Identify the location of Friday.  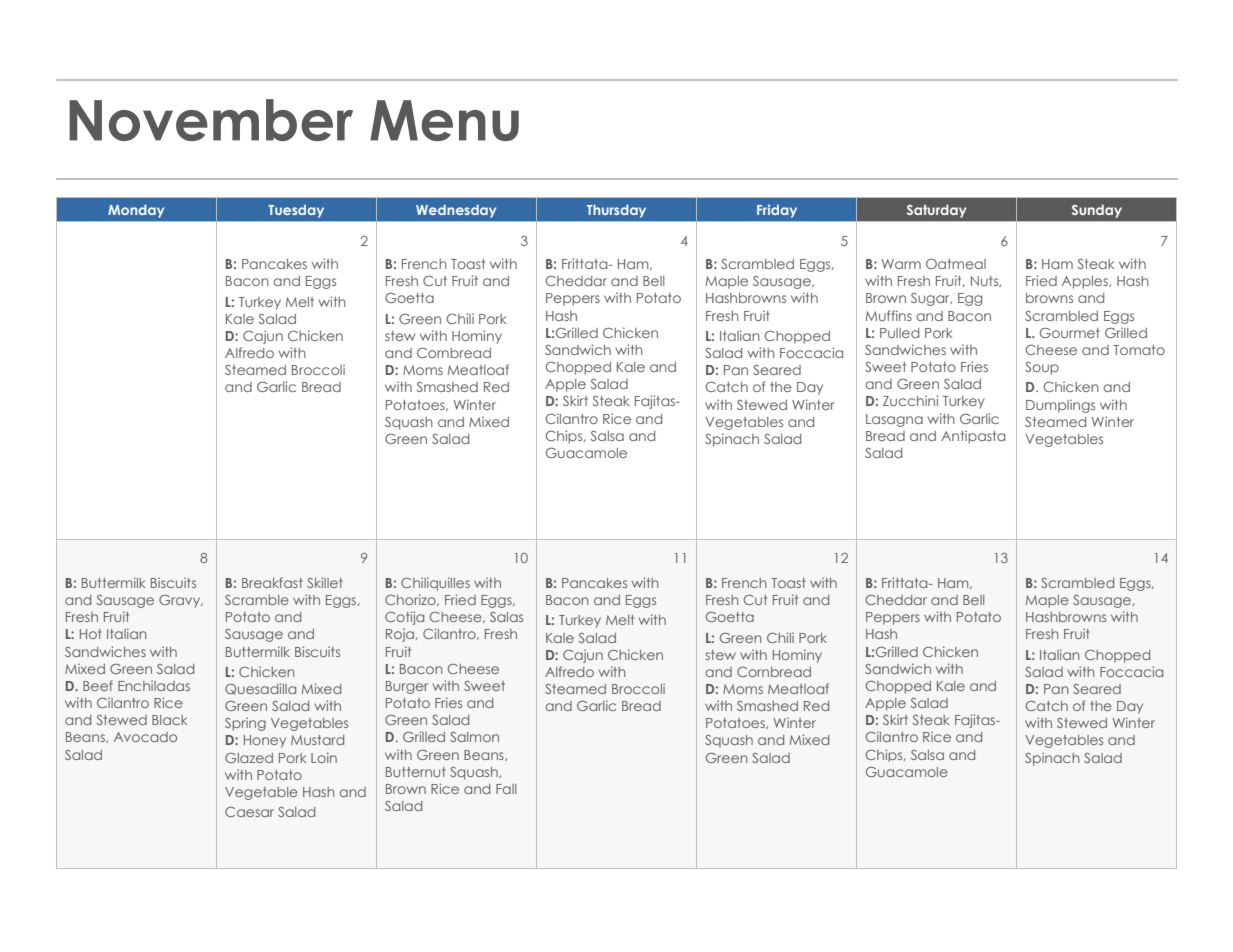
(777, 211).
